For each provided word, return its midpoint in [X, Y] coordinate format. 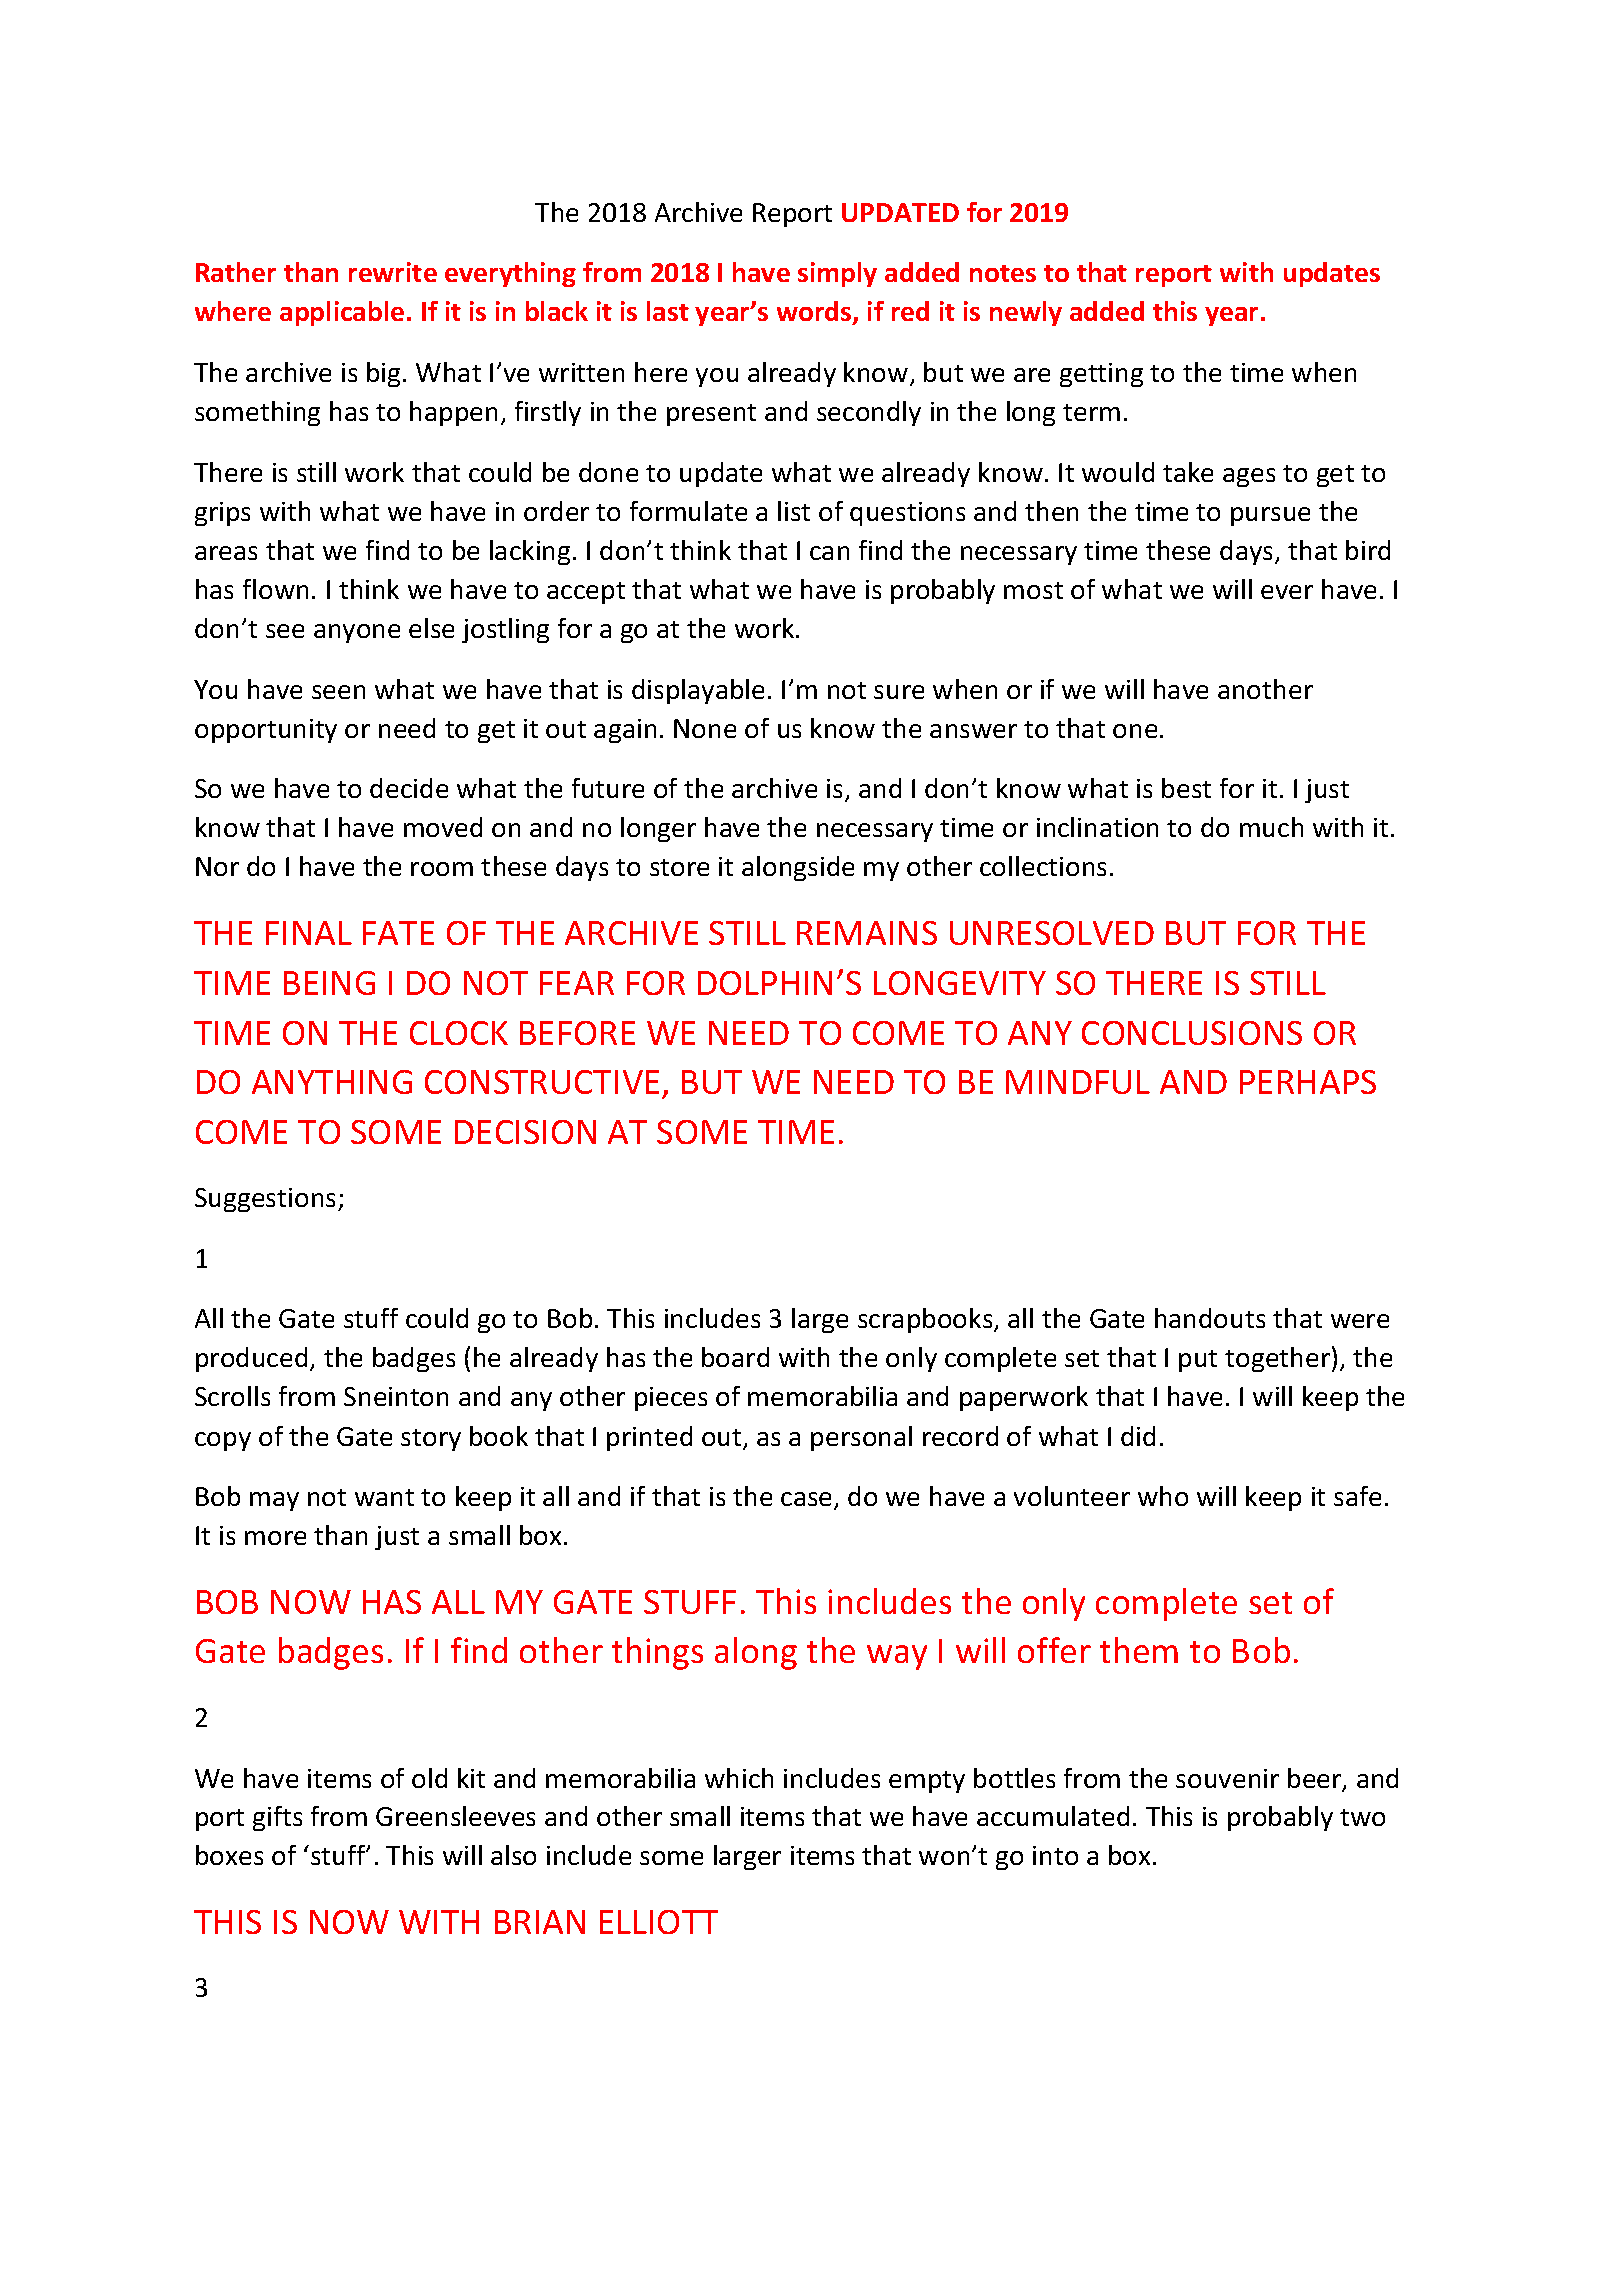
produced [251, 1359]
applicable [342, 313]
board [735, 1357]
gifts [277, 1818]
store [679, 867]
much [1271, 827]
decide [409, 788]
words [815, 313]
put [1198, 1361]
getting [1101, 375]
